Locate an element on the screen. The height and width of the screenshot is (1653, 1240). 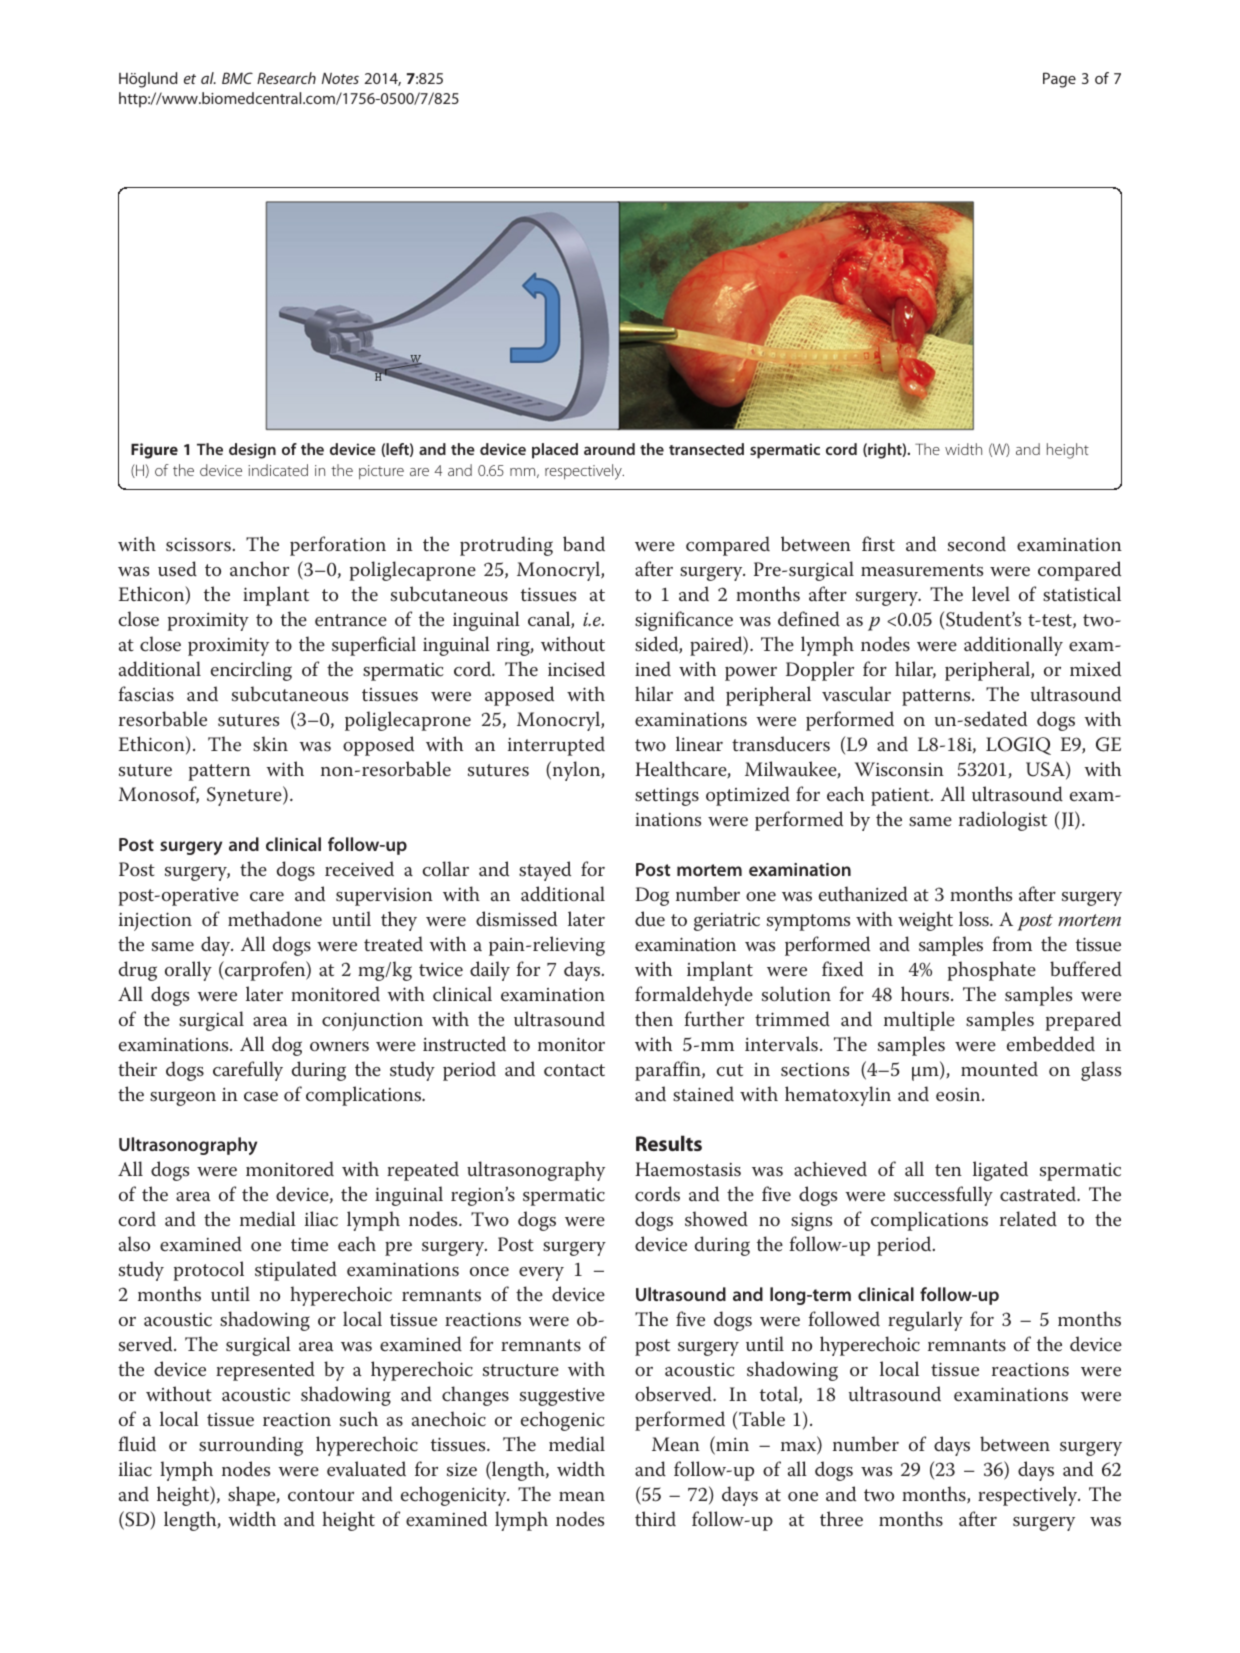
Page is located at coordinates (1059, 80).
